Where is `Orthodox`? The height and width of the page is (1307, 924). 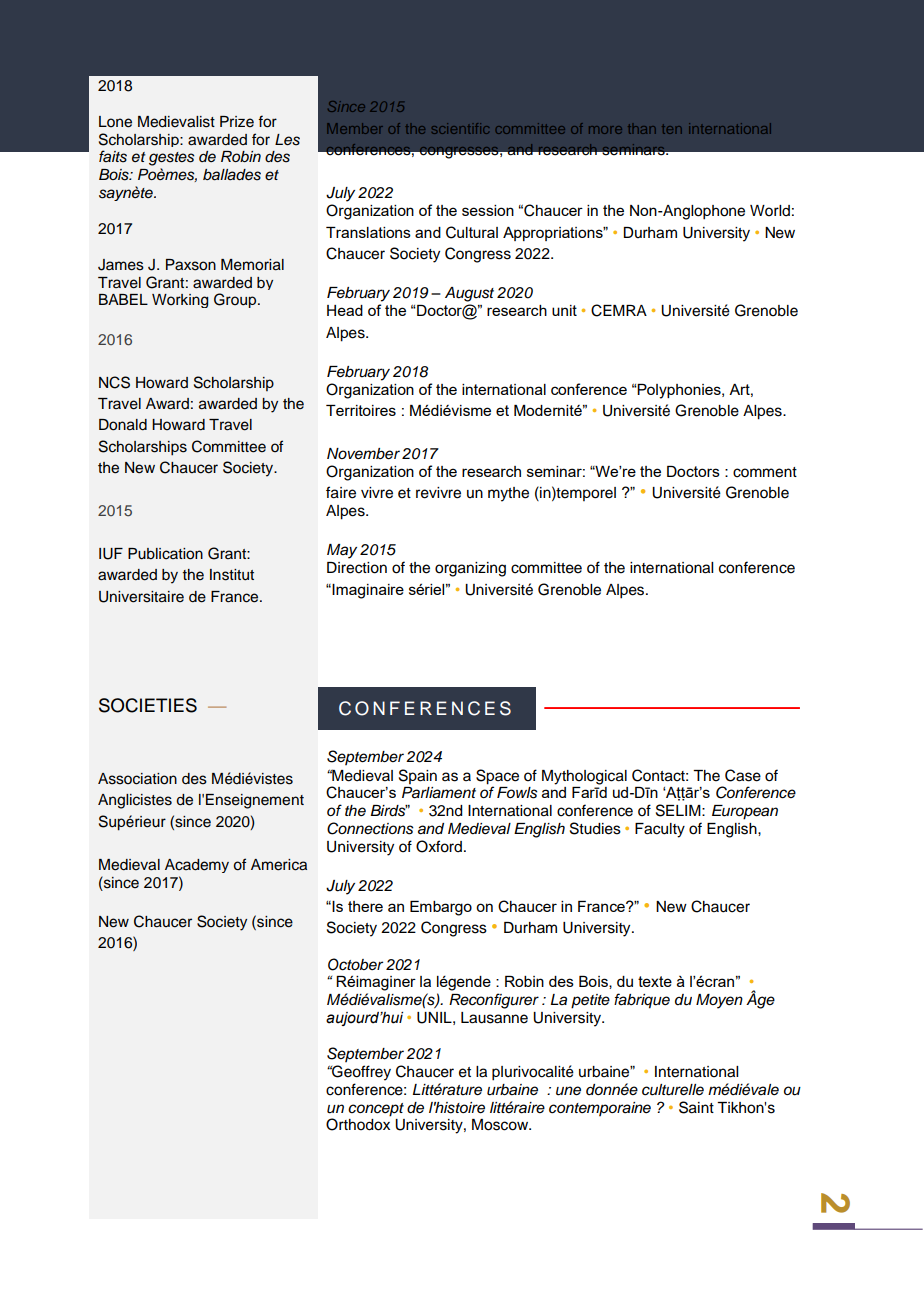
Orthodox is located at coordinates (358, 1123).
